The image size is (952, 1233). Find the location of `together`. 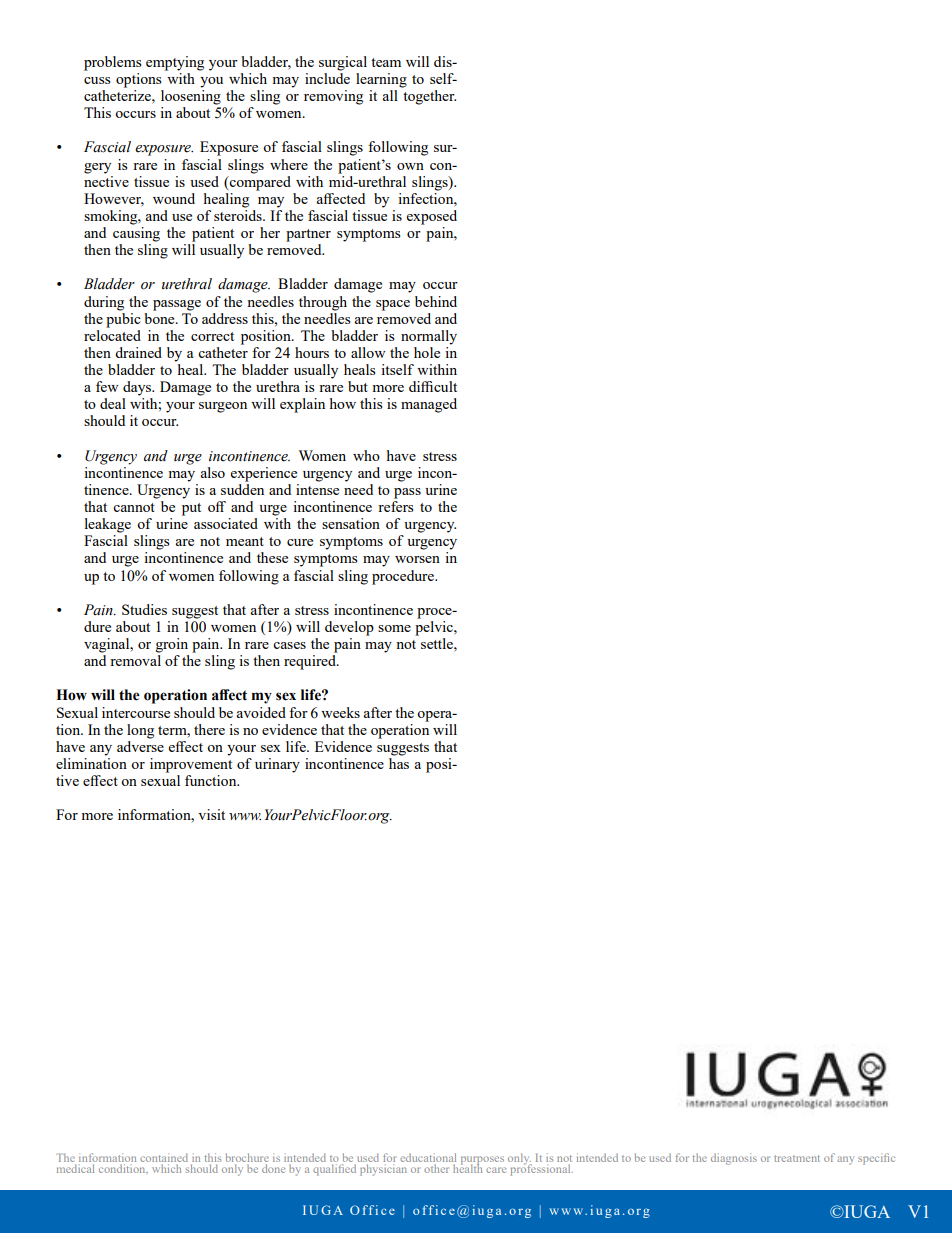

together is located at coordinates (429, 97).
